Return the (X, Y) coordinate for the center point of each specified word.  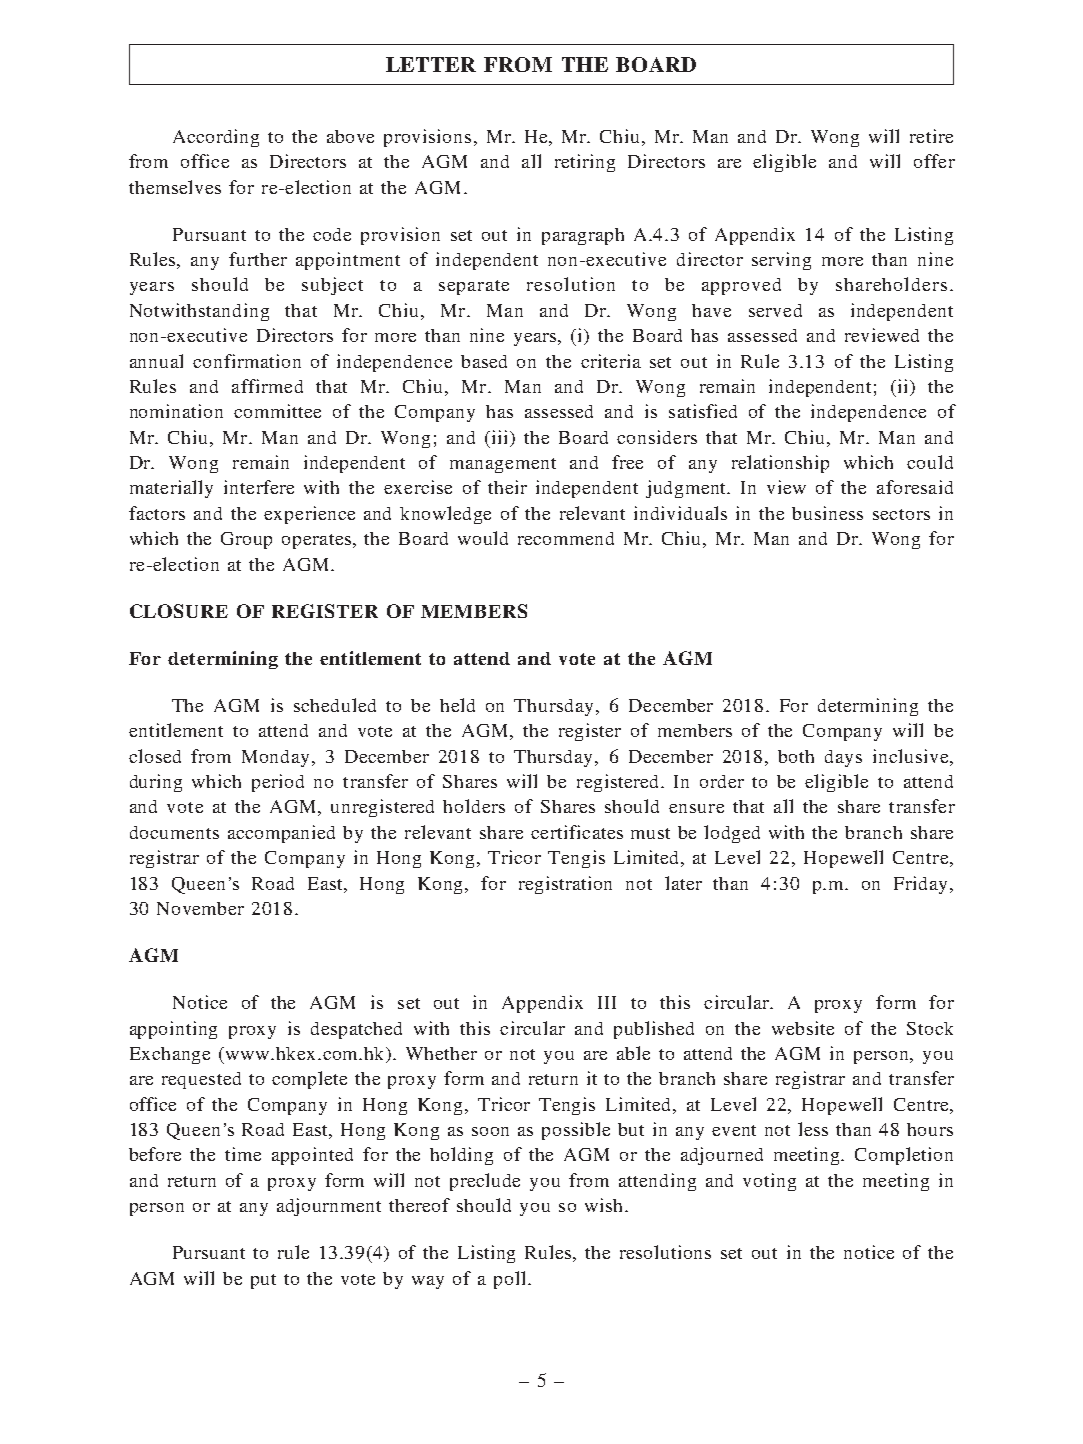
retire (931, 136)
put (263, 1281)
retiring (585, 163)
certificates (577, 832)
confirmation (247, 361)
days (843, 758)
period (278, 783)
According (216, 138)
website (803, 1028)
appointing (173, 1030)
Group (246, 540)
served (775, 310)
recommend (566, 538)
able (633, 1053)
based (484, 361)
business (827, 513)
